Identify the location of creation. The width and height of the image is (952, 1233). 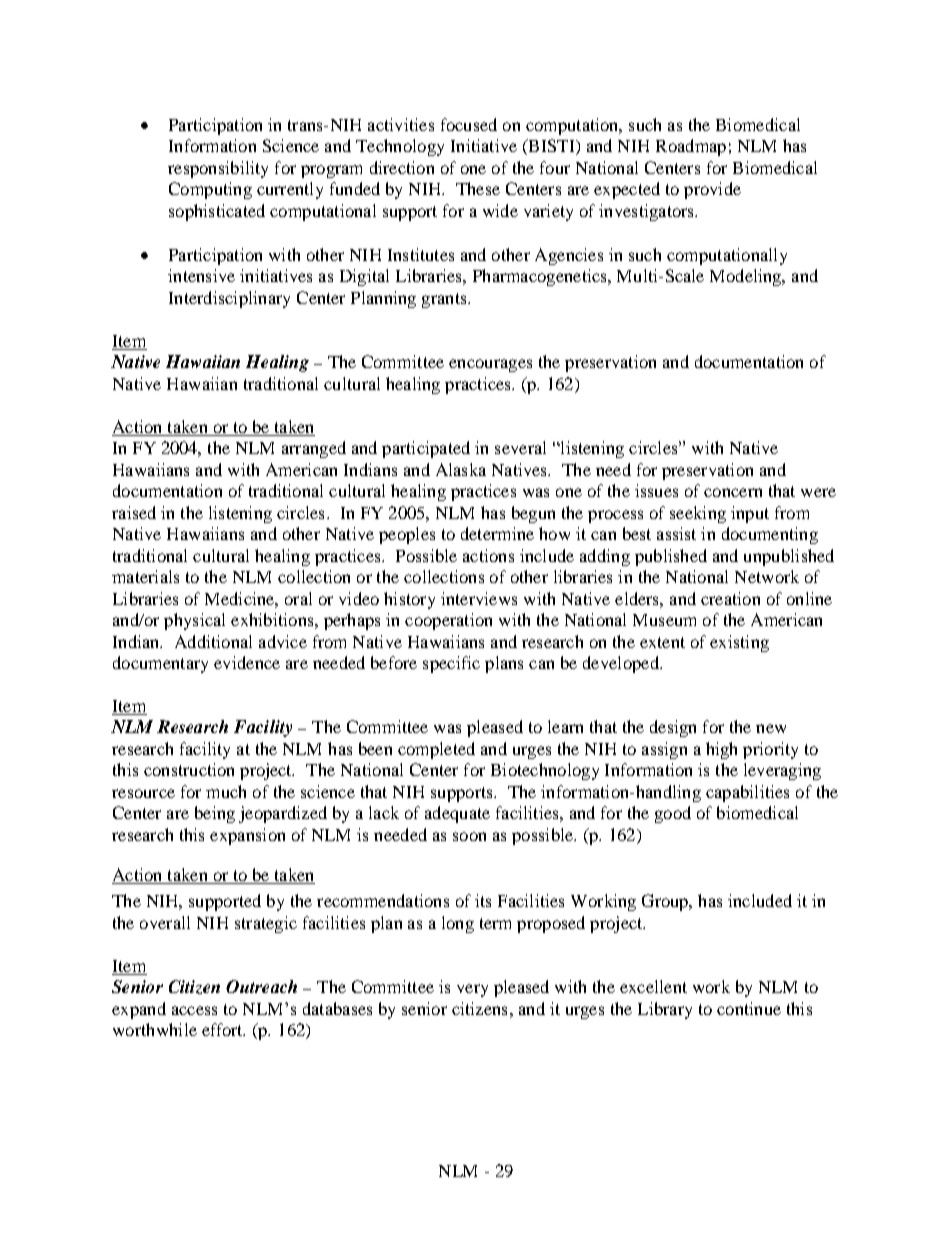
(730, 598).
